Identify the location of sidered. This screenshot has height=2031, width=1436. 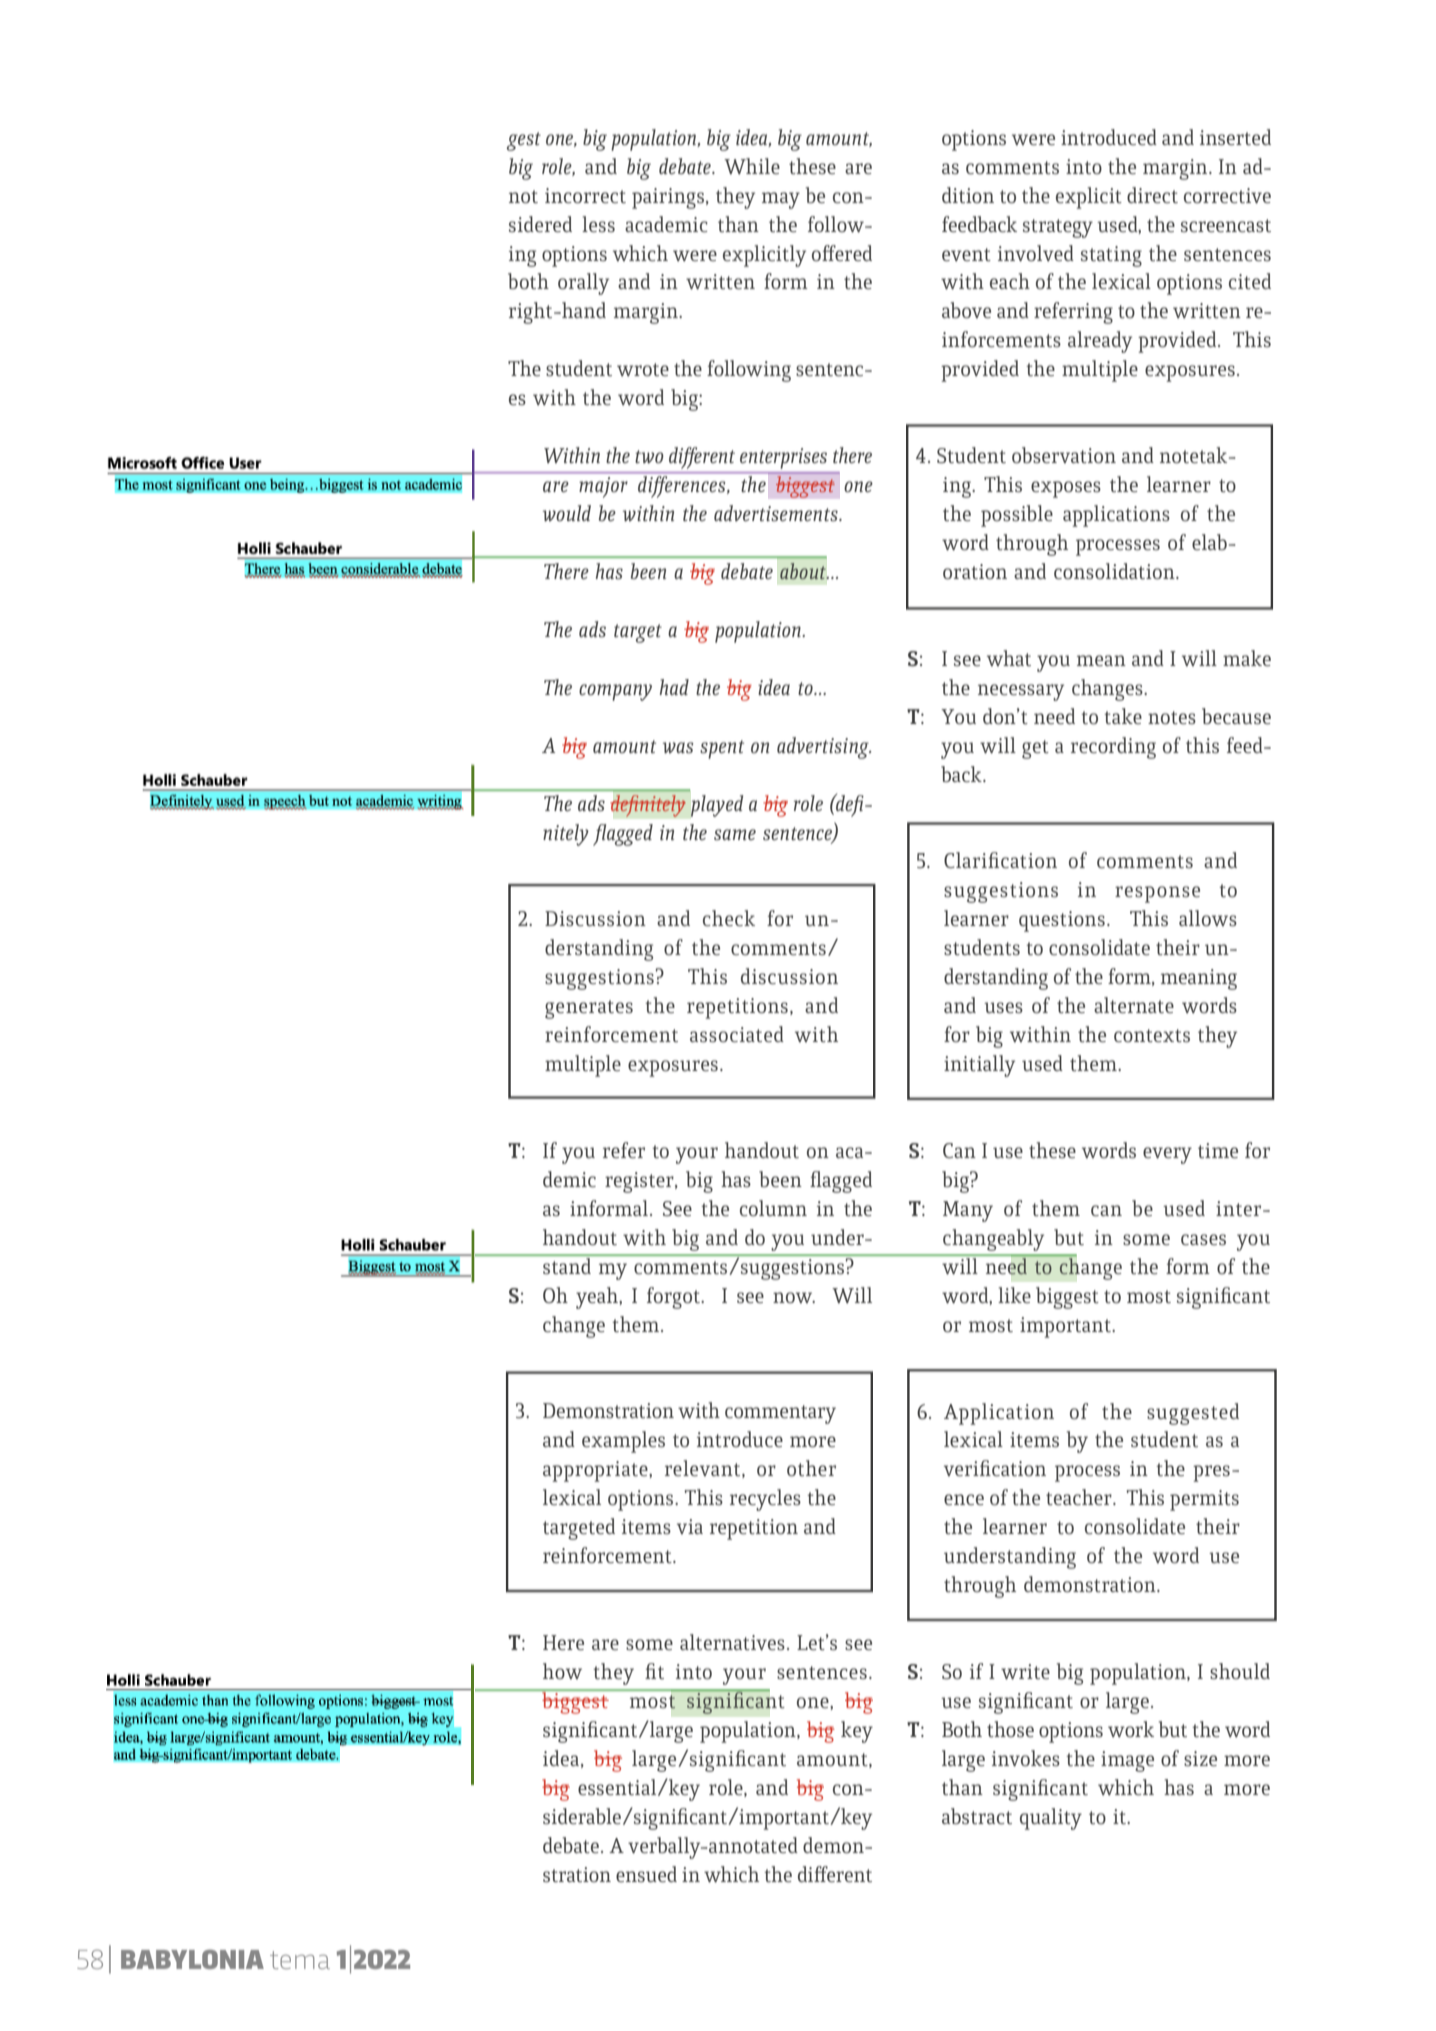
(540, 224).
